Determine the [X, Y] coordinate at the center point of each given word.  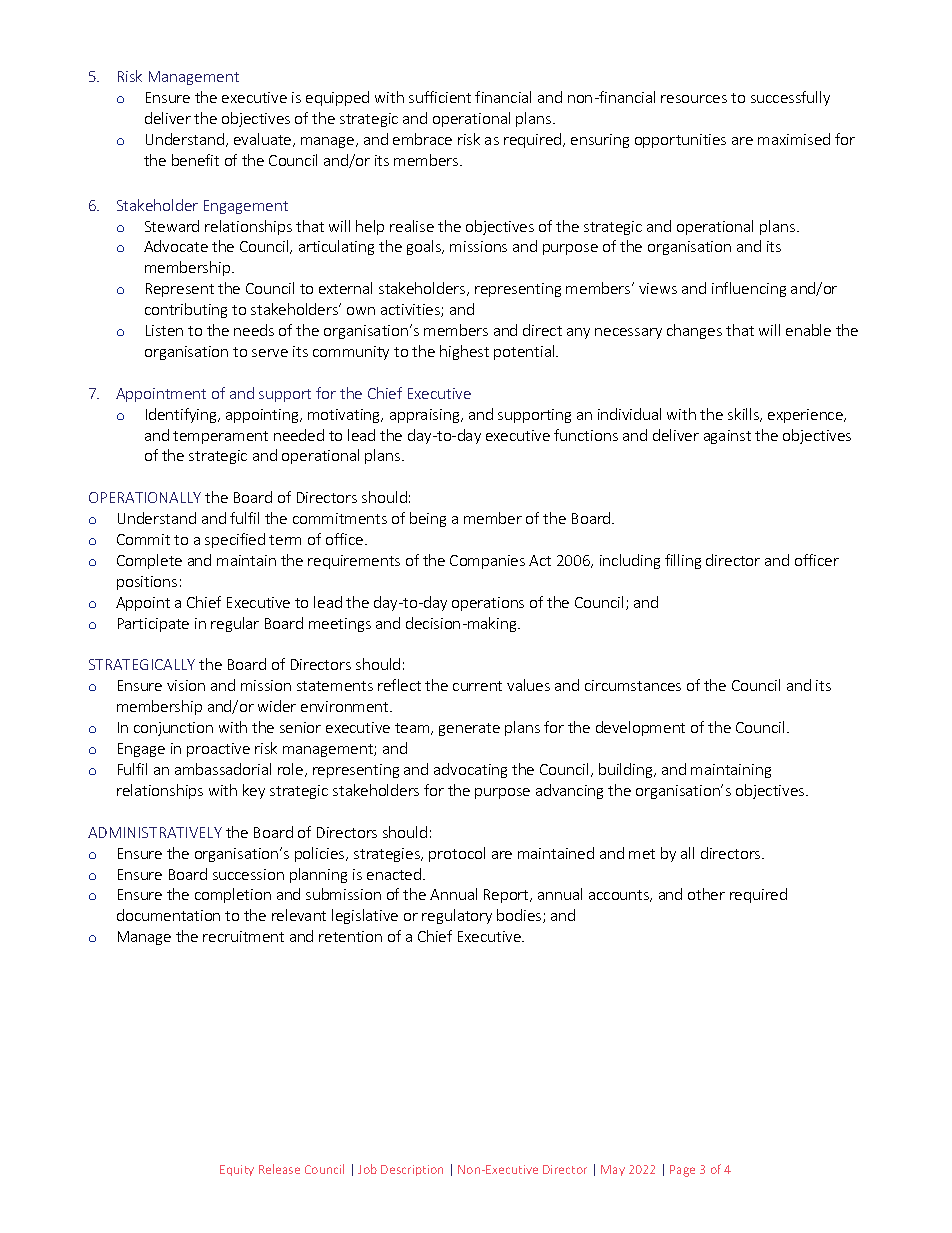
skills [745, 415]
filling [683, 561]
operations [488, 604]
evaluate [264, 140]
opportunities [680, 141]
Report [507, 896]
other [706, 894]
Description [412, 1170]
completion [233, 895]
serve [270, 353]
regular [235, 624]
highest [464, 352]
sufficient [440, 97]
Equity [237, 1170]
